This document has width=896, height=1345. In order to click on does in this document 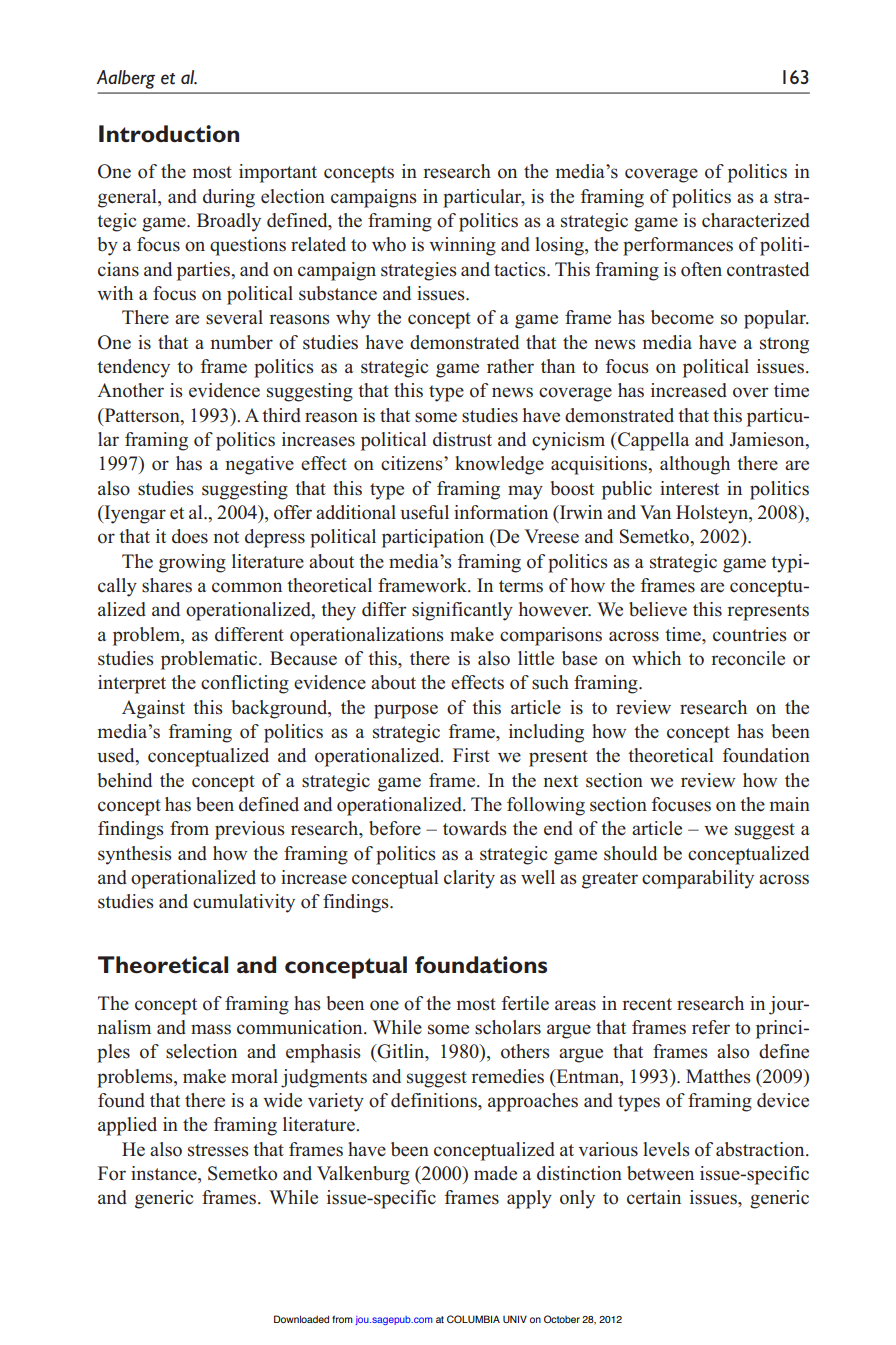, I will do `click(190, 536)`.
